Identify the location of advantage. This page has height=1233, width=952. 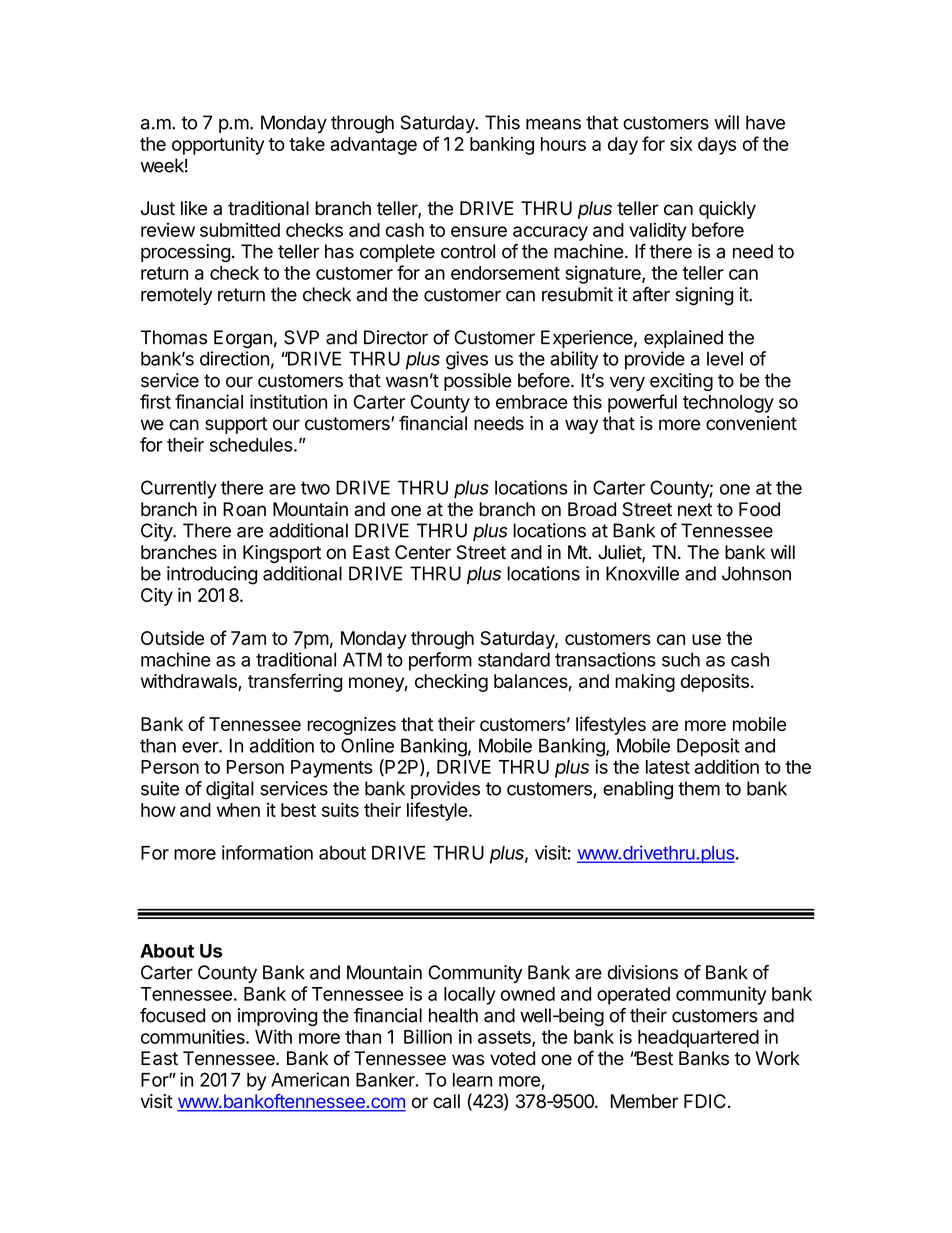
(373, 146).
